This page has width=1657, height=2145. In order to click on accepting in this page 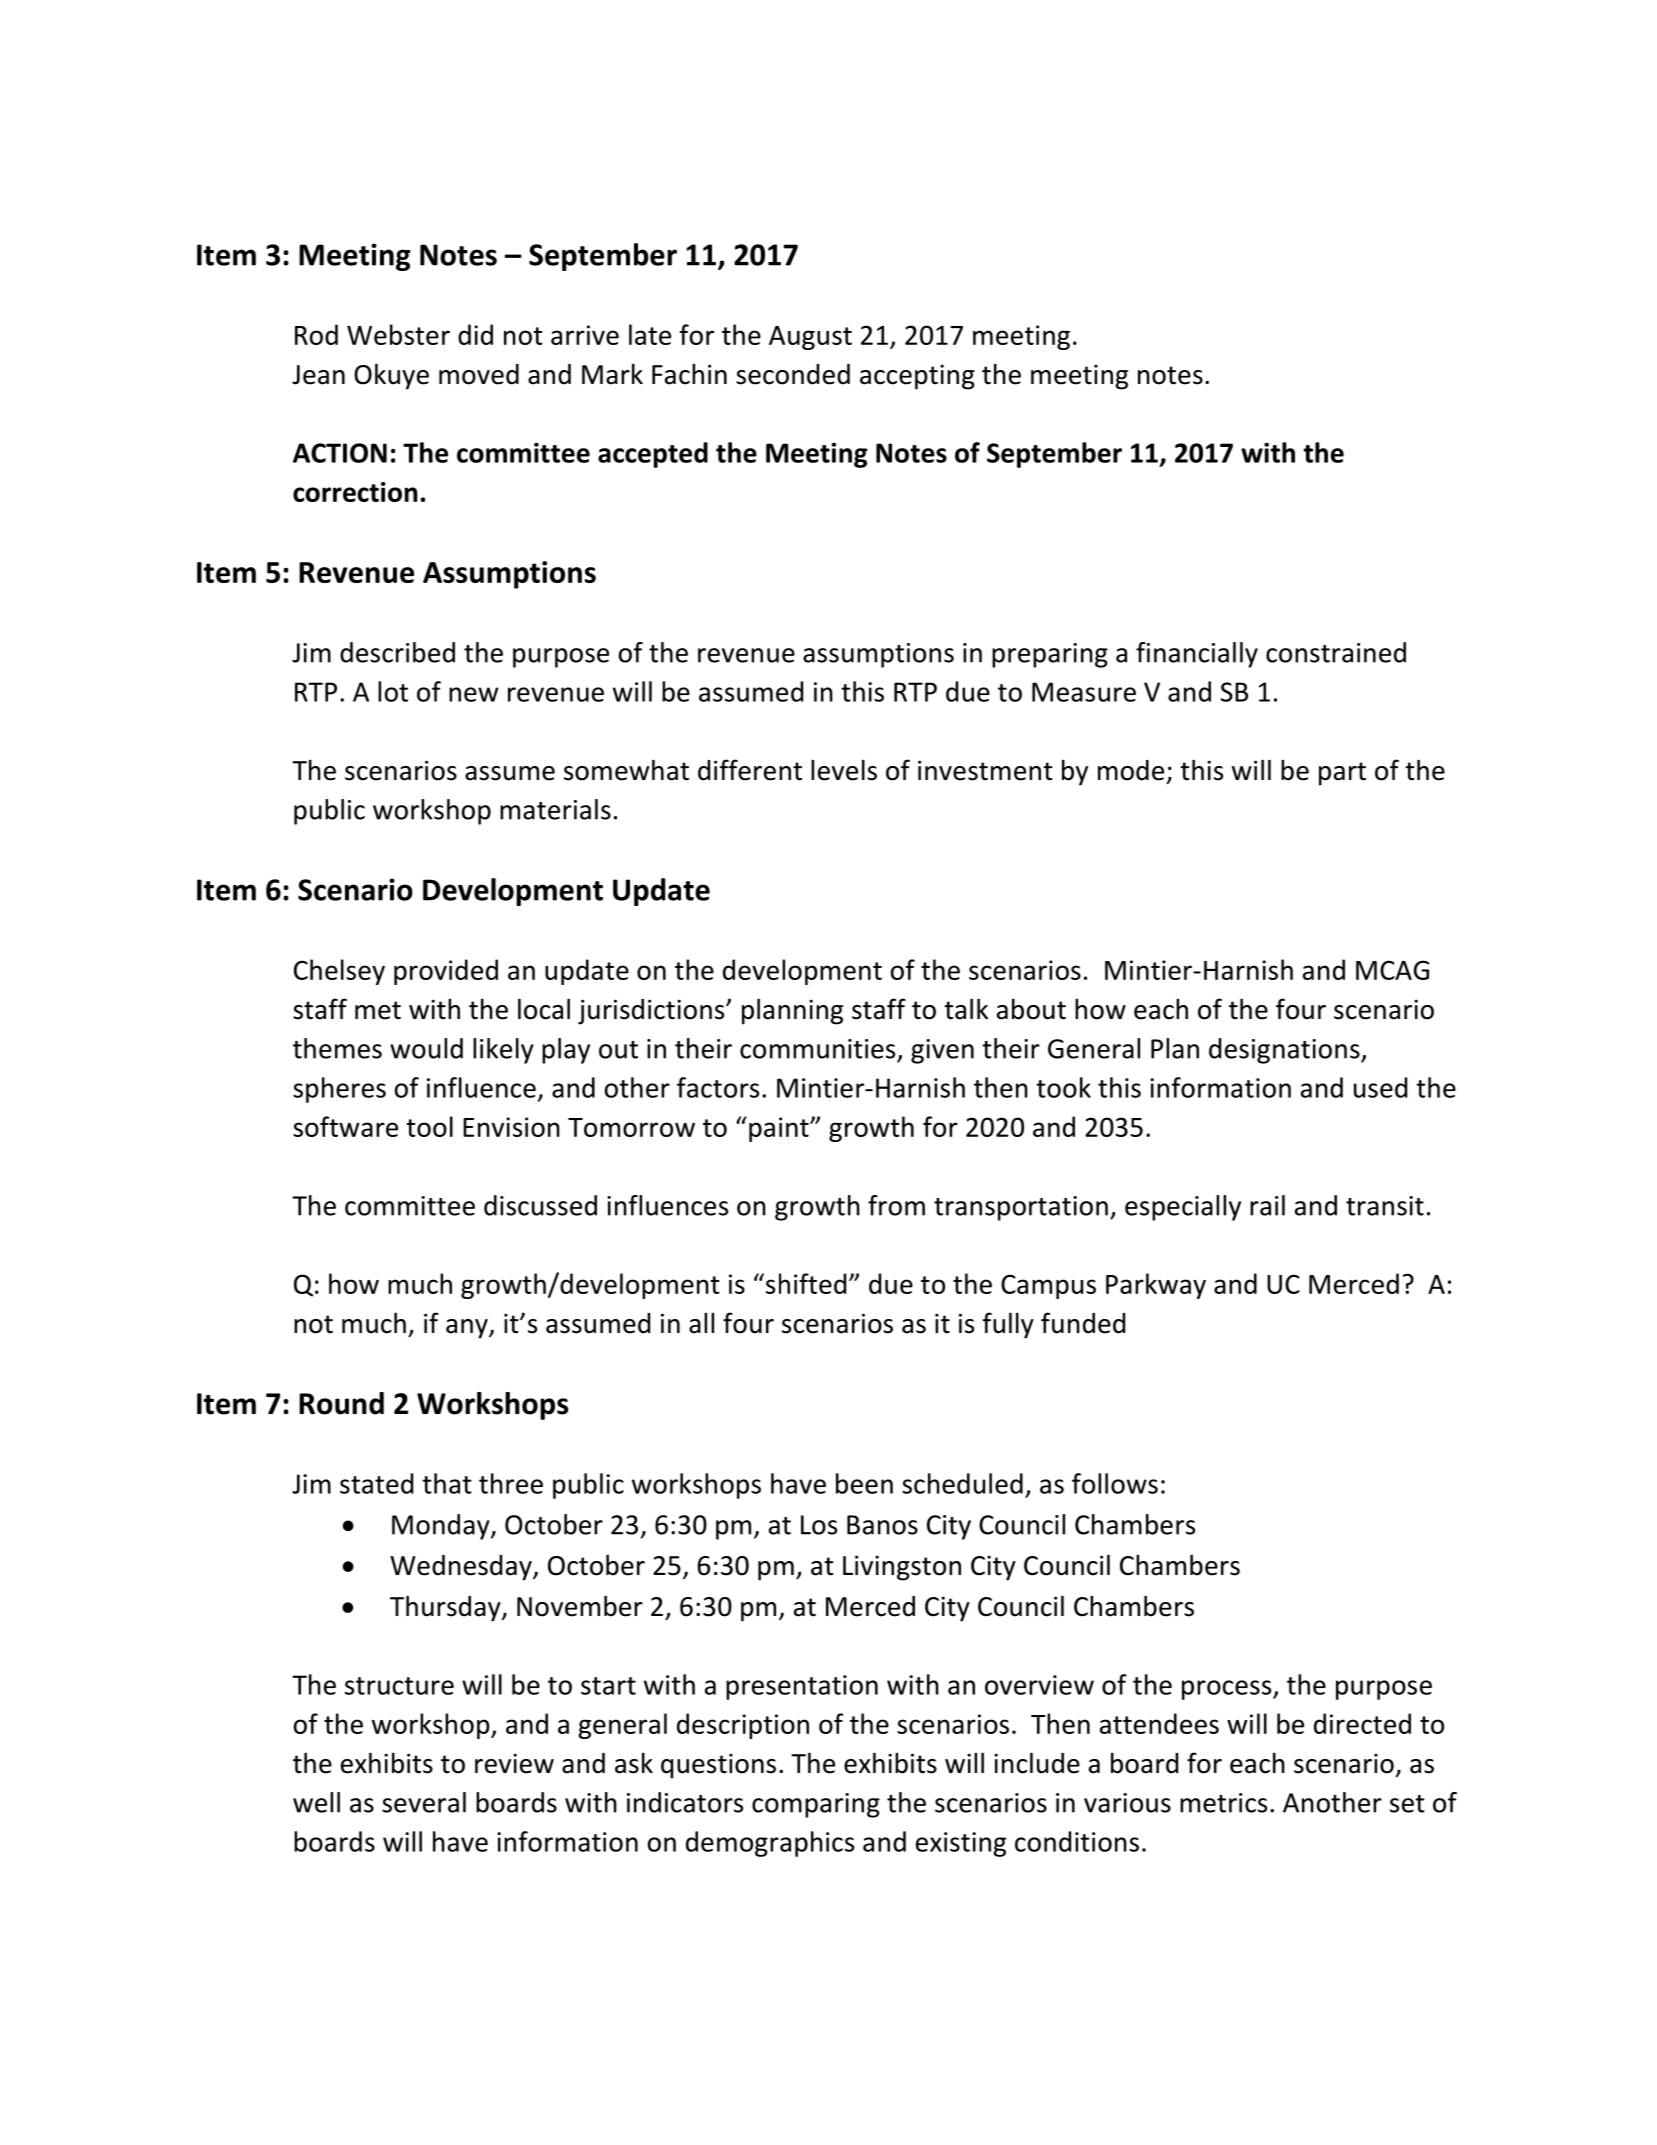, I will do `click(917, 377)`.
